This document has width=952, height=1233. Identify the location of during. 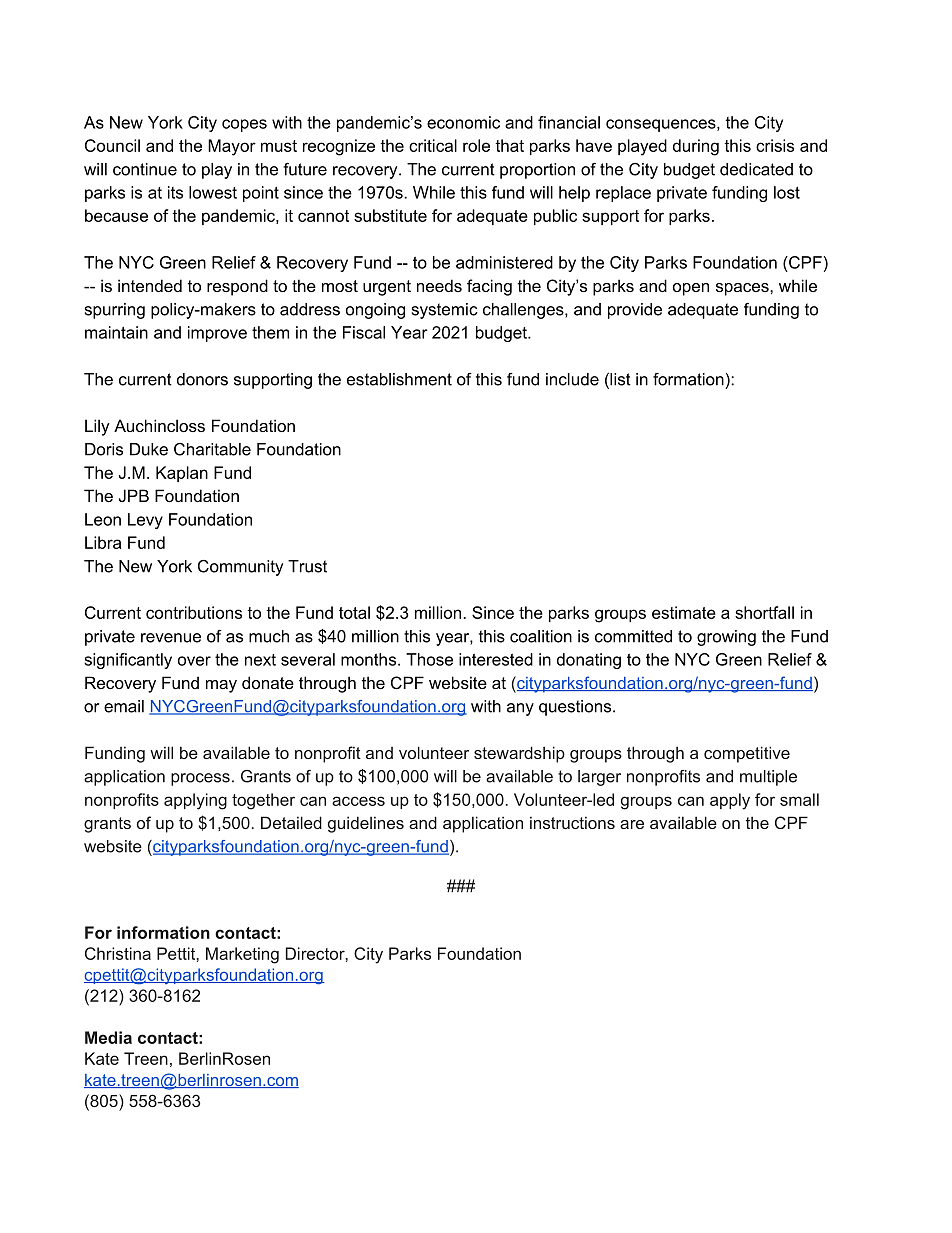
(696, 147).
